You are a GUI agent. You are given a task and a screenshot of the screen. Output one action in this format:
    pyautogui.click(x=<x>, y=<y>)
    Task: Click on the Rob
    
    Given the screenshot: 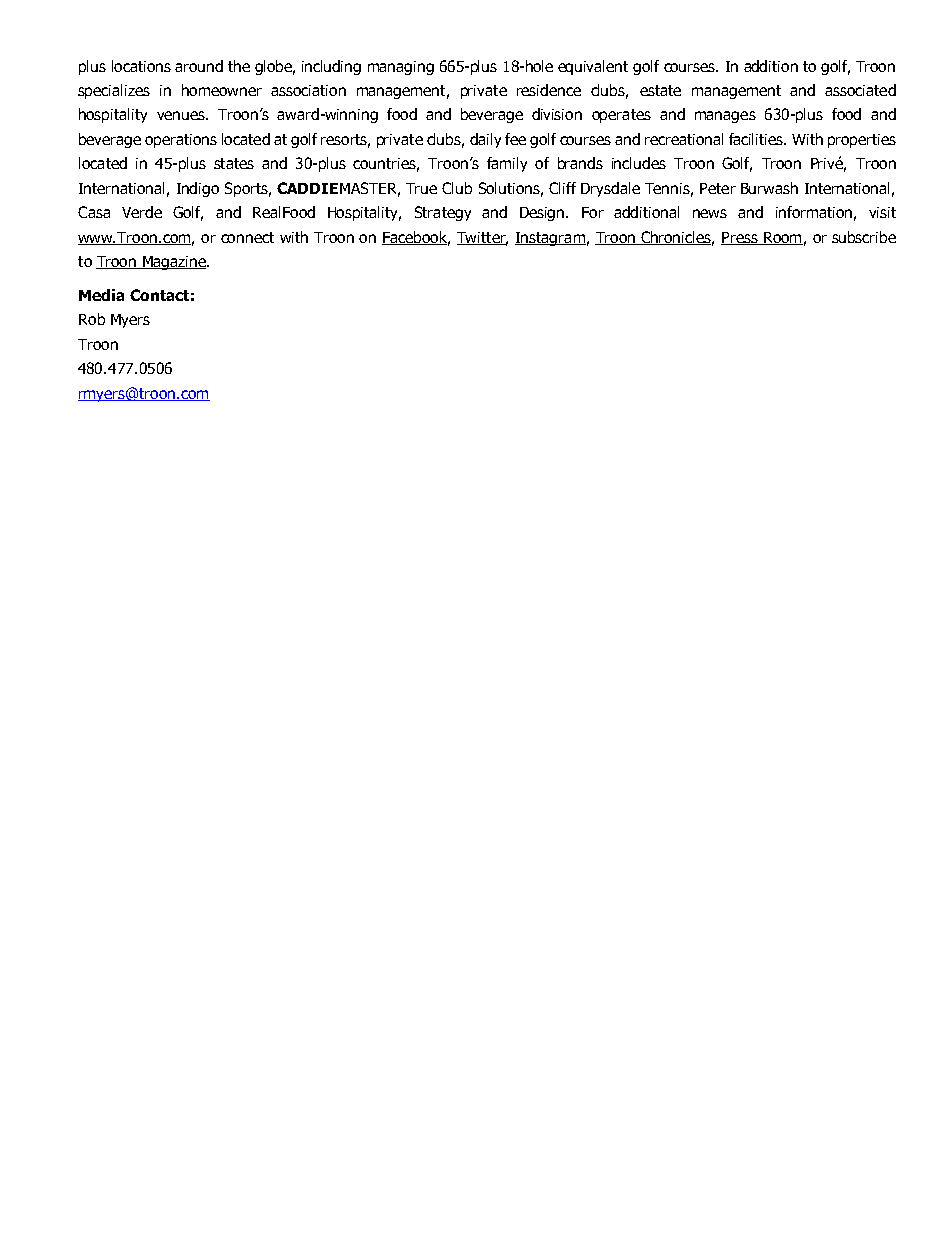 What is the action you would take?
    pyautogui.click(x=92, y=319)
